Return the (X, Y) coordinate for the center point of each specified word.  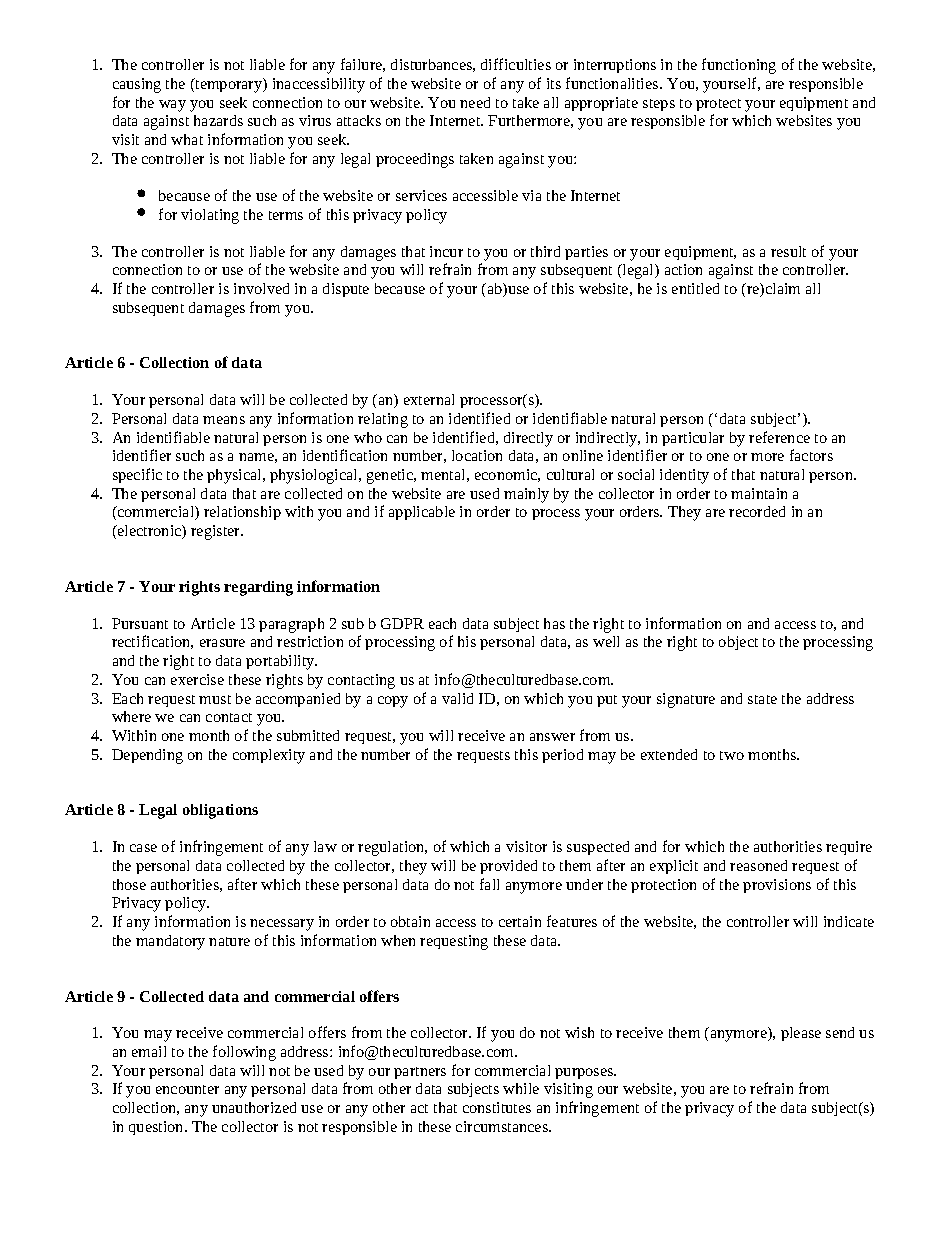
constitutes (497, 1107)
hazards (218, 120)
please (801, 1034)
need (475, 102)
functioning (739, 66)
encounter (187, 1089)
